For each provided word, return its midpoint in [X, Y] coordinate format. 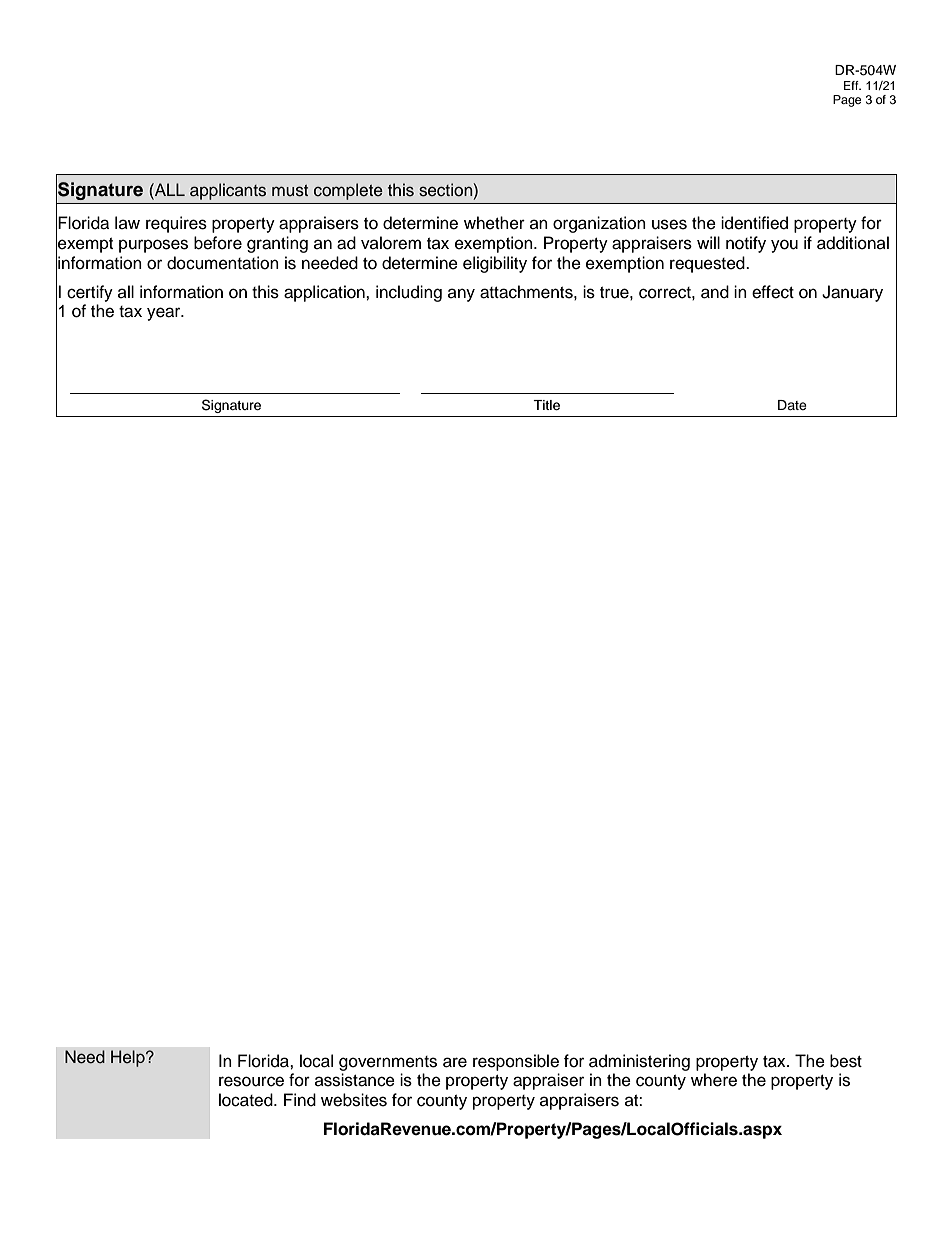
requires [176, 224]
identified [754, 223]
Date [792, 405]
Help [129, 1058]
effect [773, 292]
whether [494, 223]
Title [546, 405]
